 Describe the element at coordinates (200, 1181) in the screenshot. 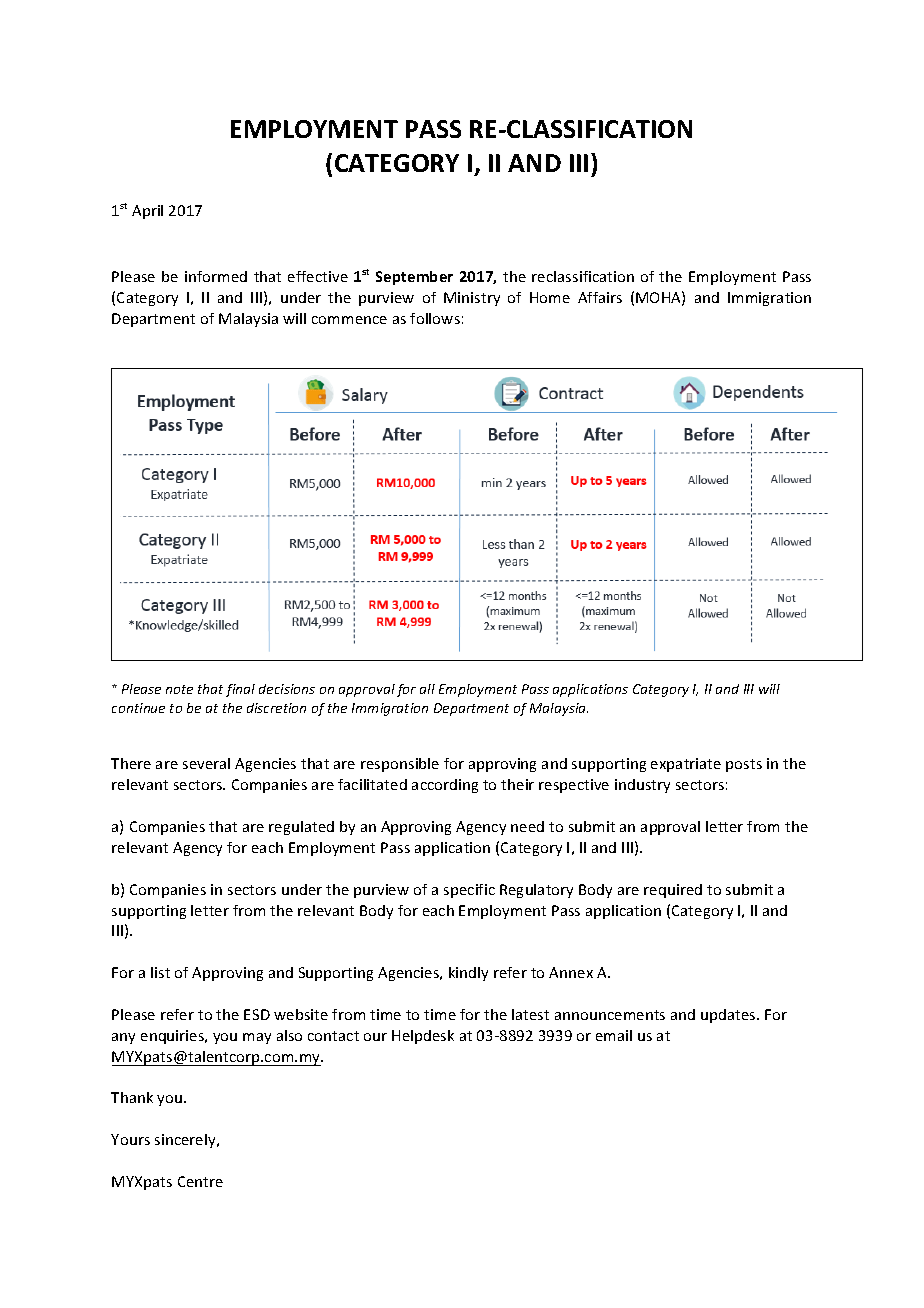

I see `Centre` at that location.
